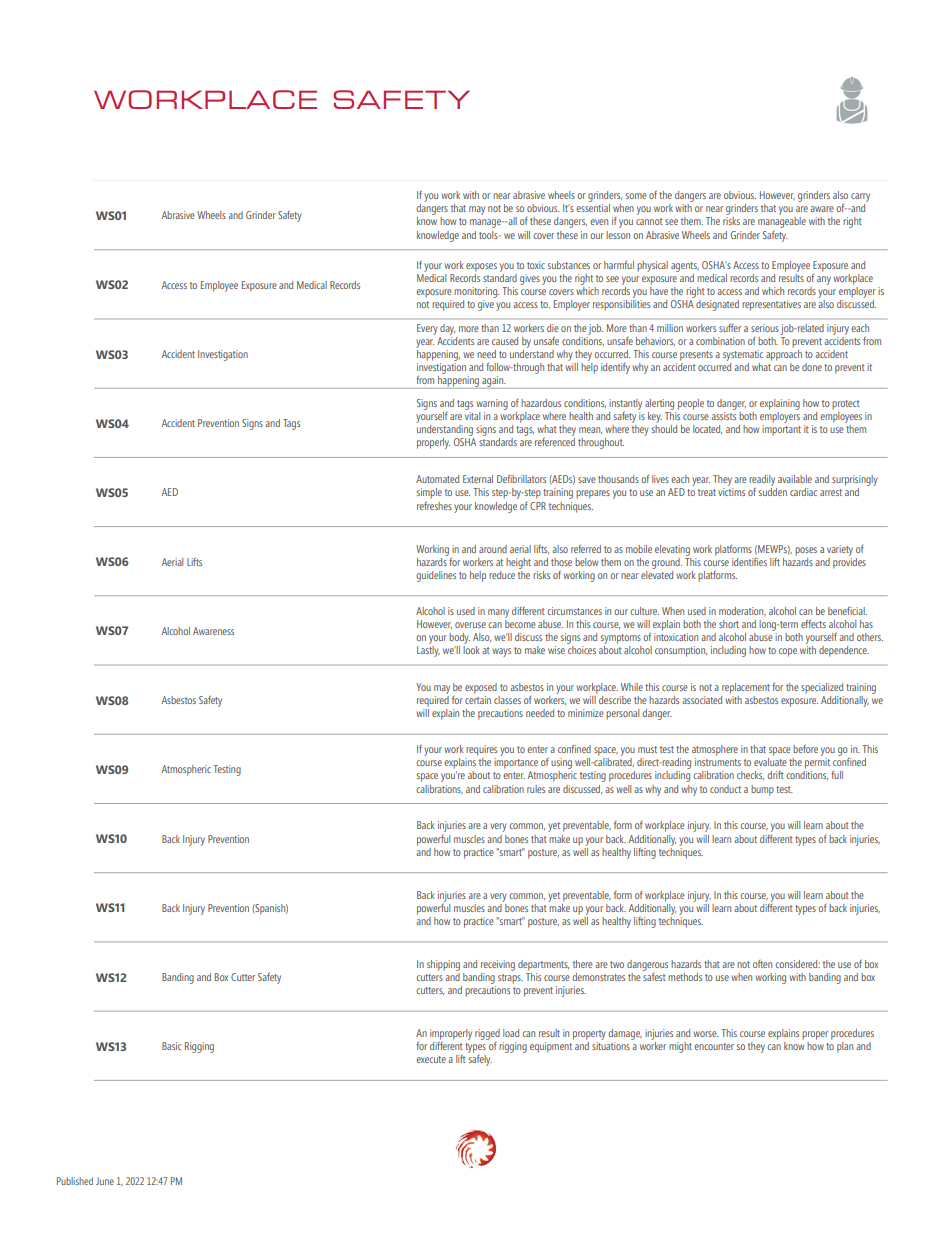 The image size is (952, 1233). What do you see at coordinates (493, 549) in the screenshot?
I see `around` at bounding box center [493, 549].
